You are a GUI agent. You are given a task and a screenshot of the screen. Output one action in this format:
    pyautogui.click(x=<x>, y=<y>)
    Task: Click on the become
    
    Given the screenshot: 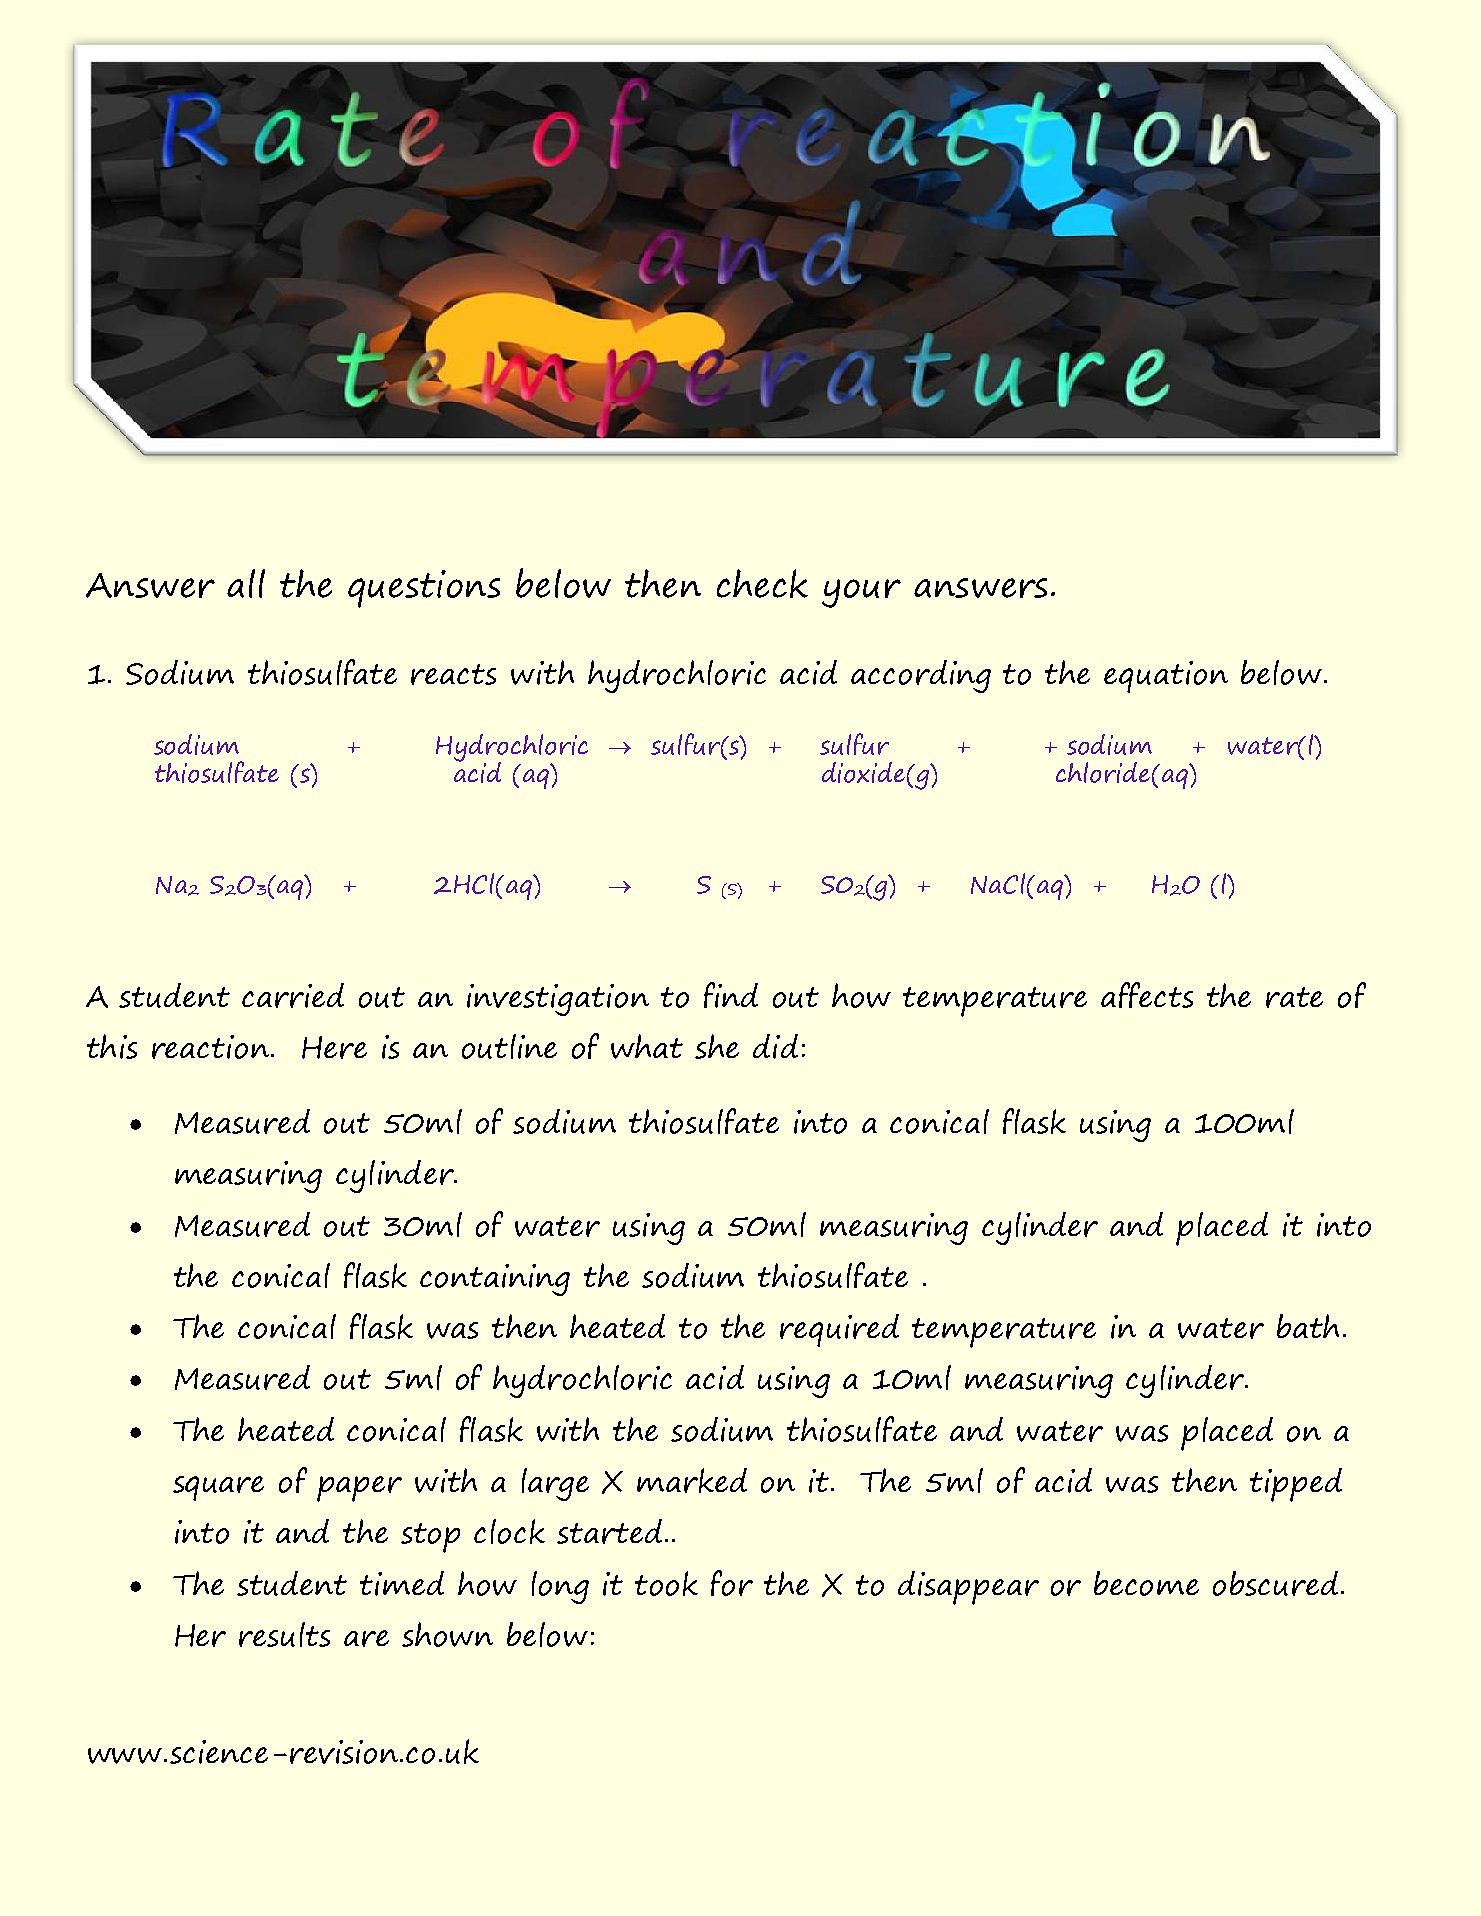 What is the action you would take?
    pyautogui.click(x=1146, y=1583)
